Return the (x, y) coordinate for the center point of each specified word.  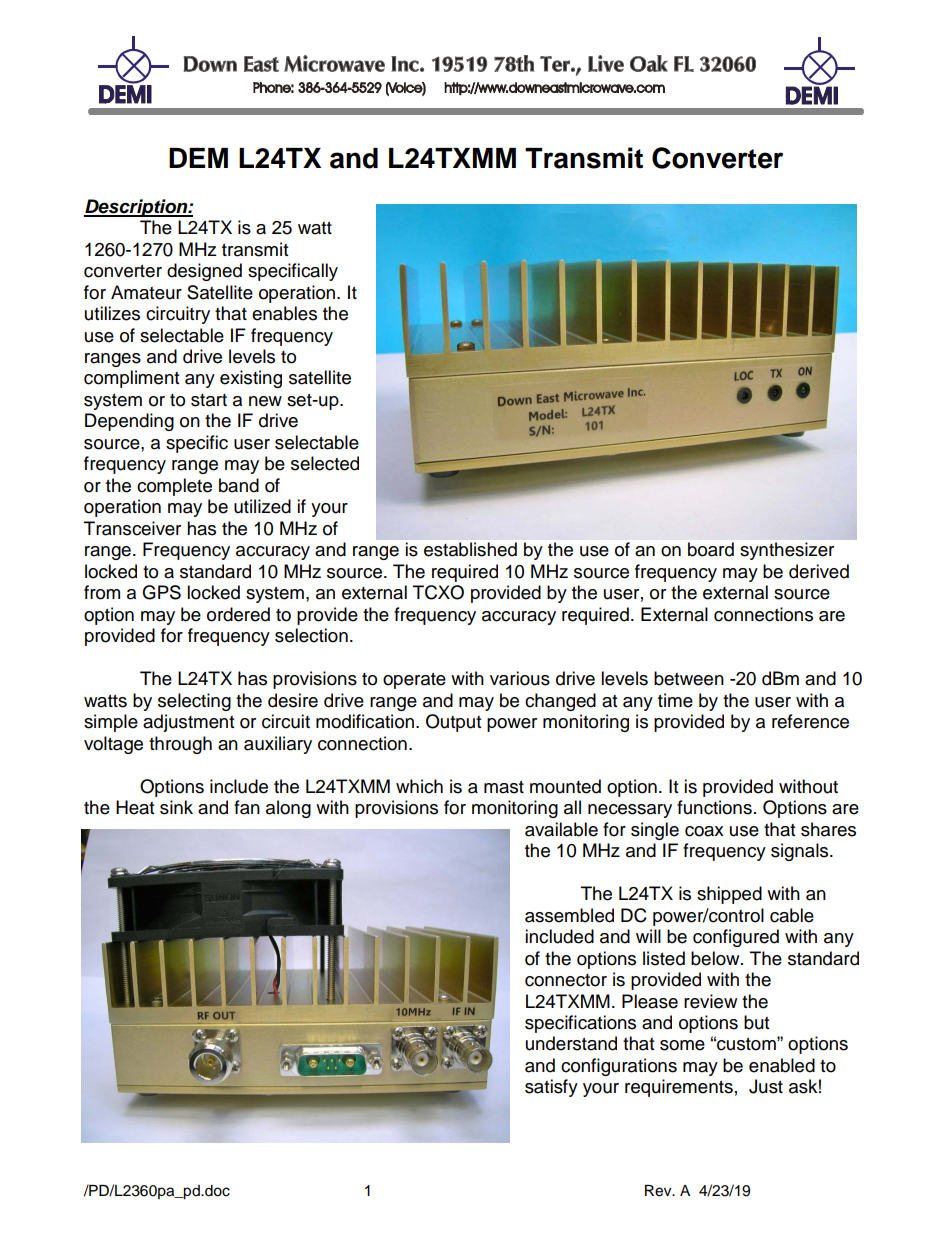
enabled (782, 1065)
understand (571, 1043)
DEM (198, 158)
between (689, 678)
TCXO (438, 592)
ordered (238, 614)
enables (284, 313)
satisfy (551, 1088)
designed (204, 272)
